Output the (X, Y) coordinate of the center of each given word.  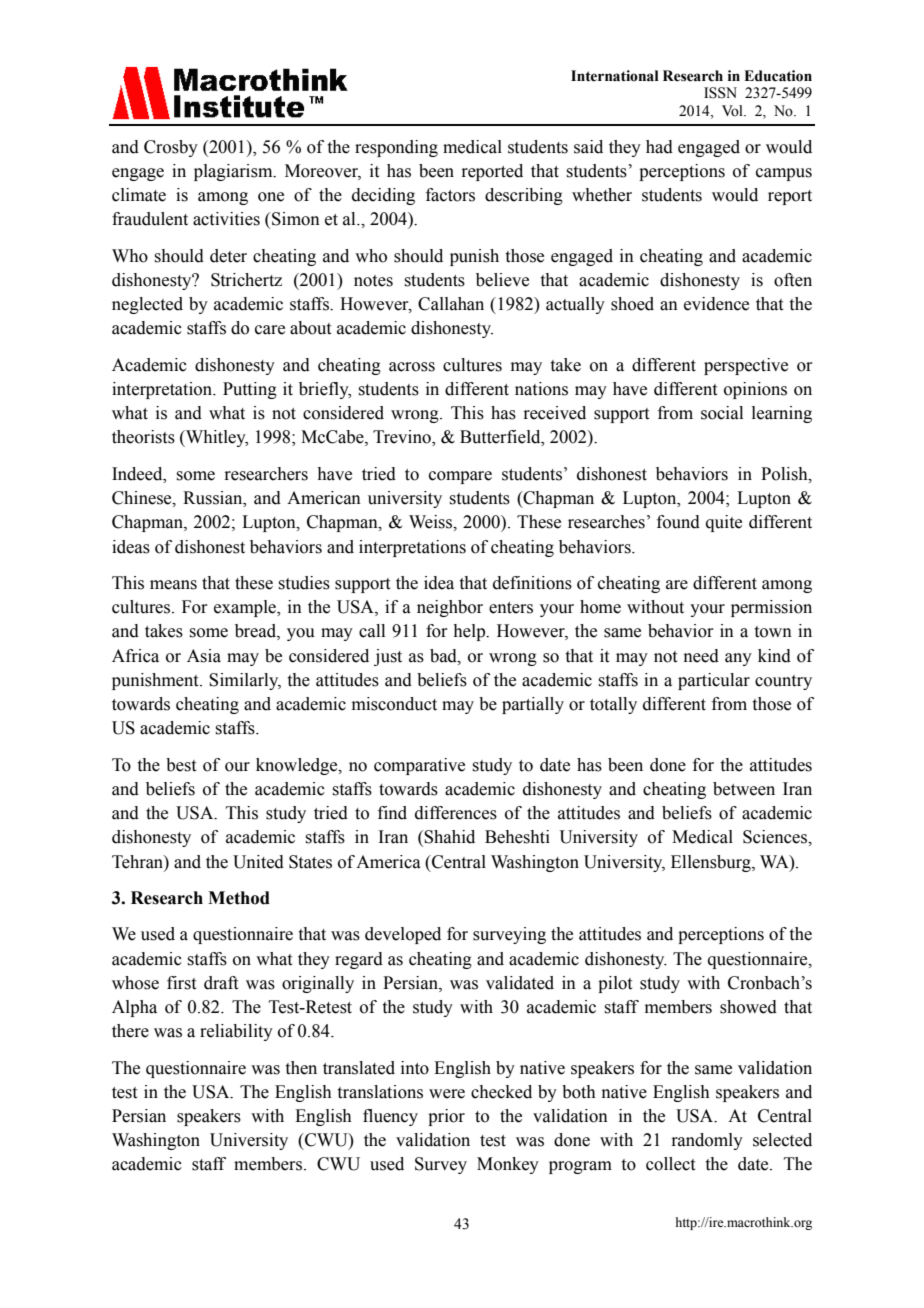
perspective (746, 366)
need (701, 656)
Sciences (776, 837)
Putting (250, 390)
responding (396, 148)
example (246, 608)
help (470, 632)
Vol (733, 111)
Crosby (171, 148)
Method (239, 898)
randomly (707, 1141)
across (412, 367)
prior (446, 1117)
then (301, 1068)
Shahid (449, 837)
